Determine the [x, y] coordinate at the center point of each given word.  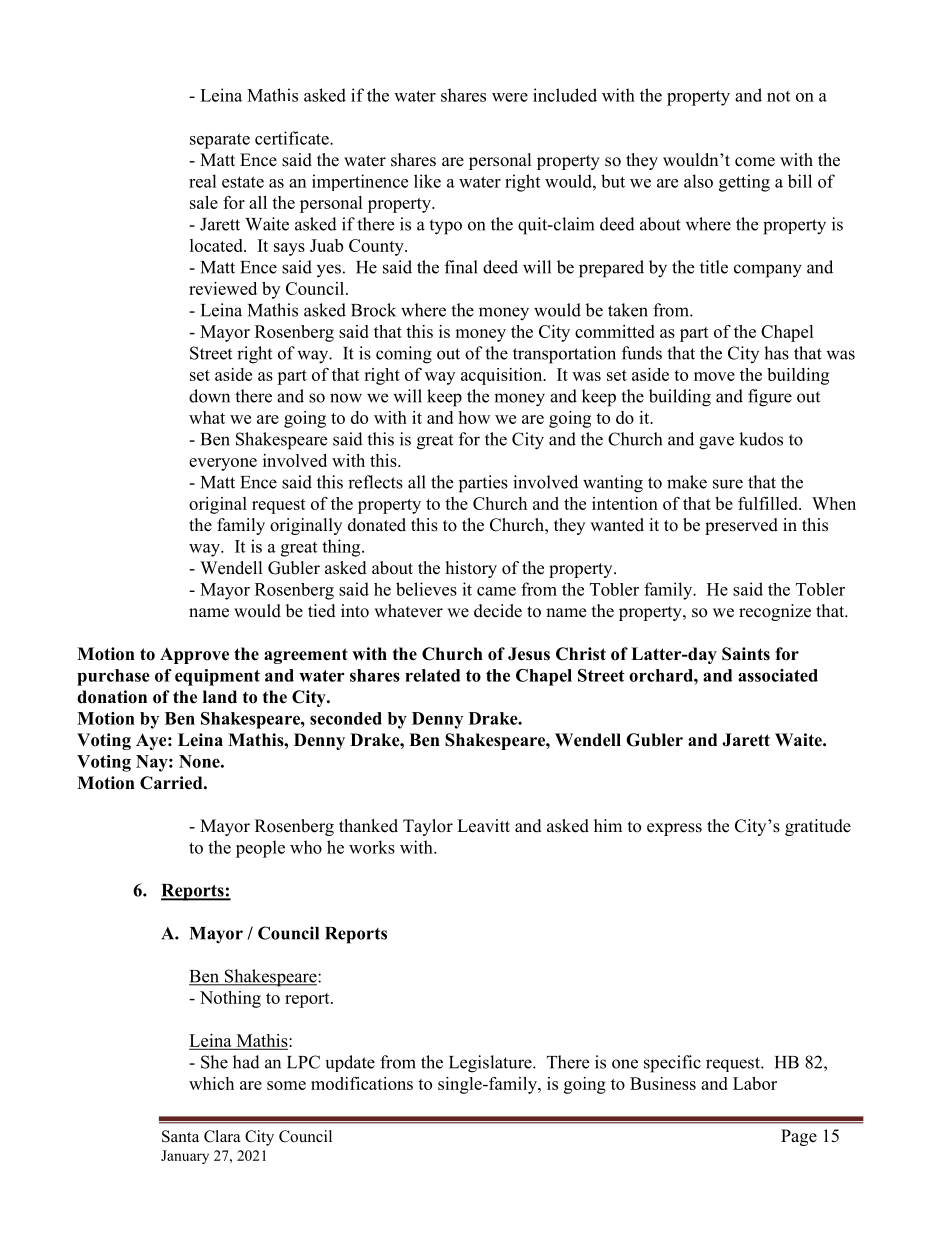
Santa [180, 1136]
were [510, 97]
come [755, 162]
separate [220, 141]
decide [498, 611]
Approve [194, 655]
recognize [775, 612]
